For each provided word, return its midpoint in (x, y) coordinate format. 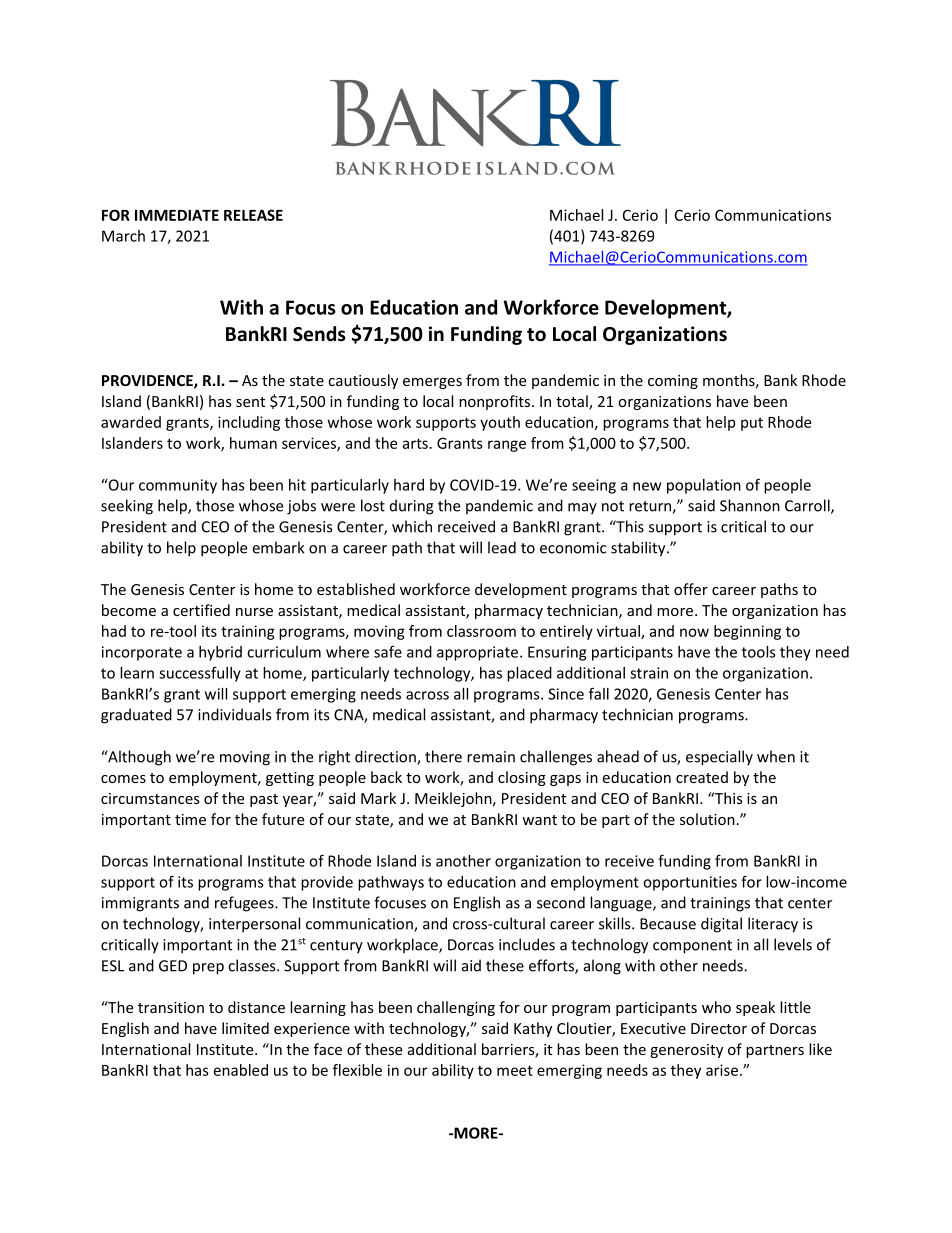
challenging (456, 1008)
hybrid (220, 653)
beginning (747, 632)
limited (245, 1028)
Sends (319, 334)
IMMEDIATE (177, 215)
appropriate (477, 653)
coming (673, 382)
